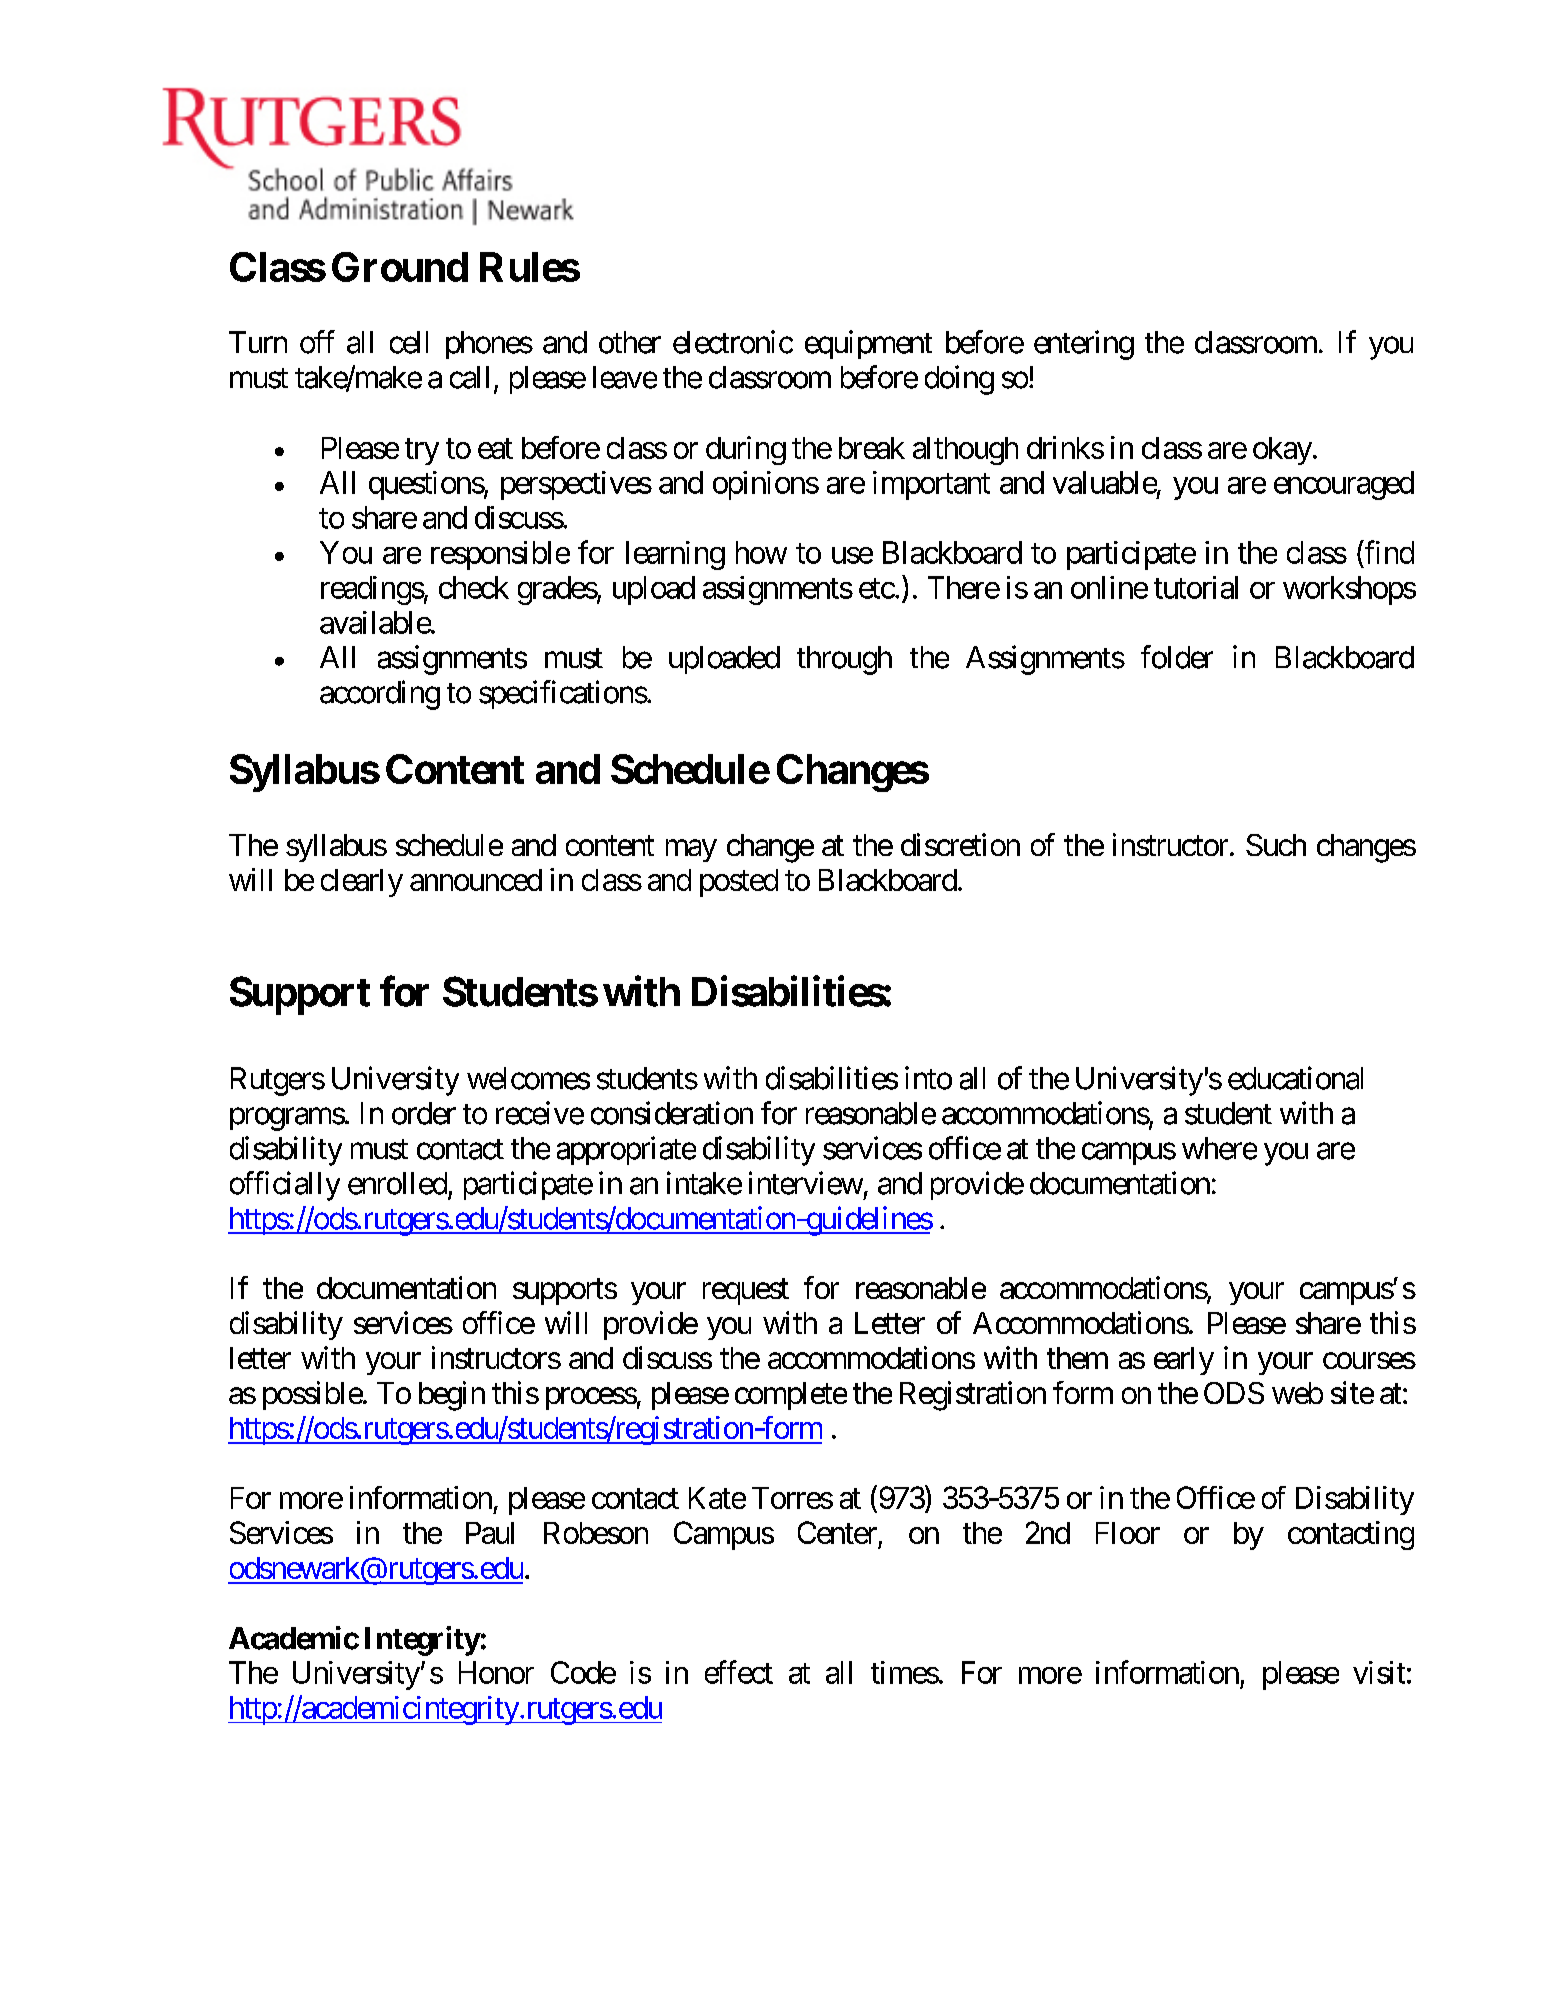 Image resolution: width=1550 pixels, height=2006 pixels. I want to click on Such, so click(1276, 845).
